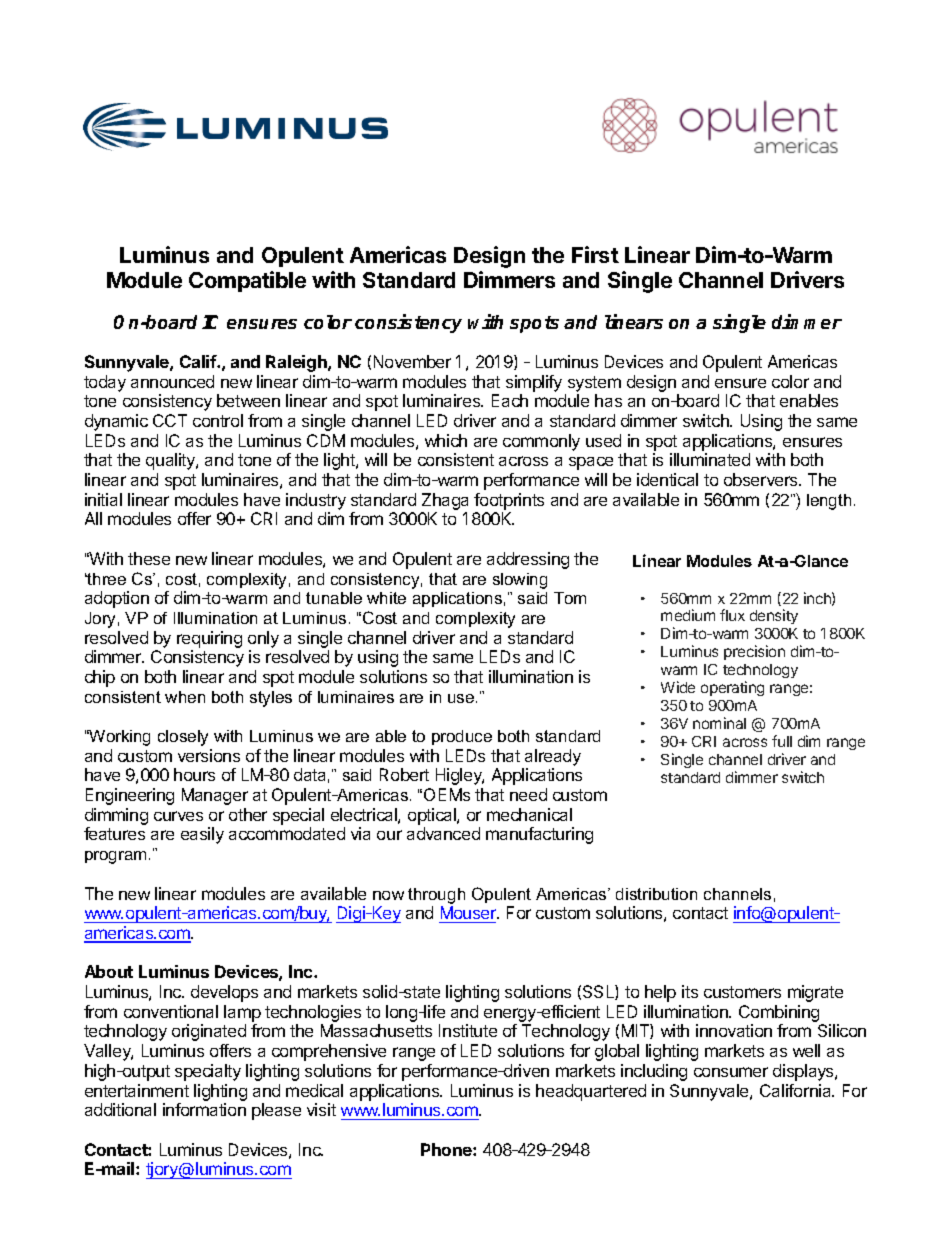 The image size is (952, 1233). Describe the element at coordinates (202, 835) in the screenshot. I see `easily` at that location.
